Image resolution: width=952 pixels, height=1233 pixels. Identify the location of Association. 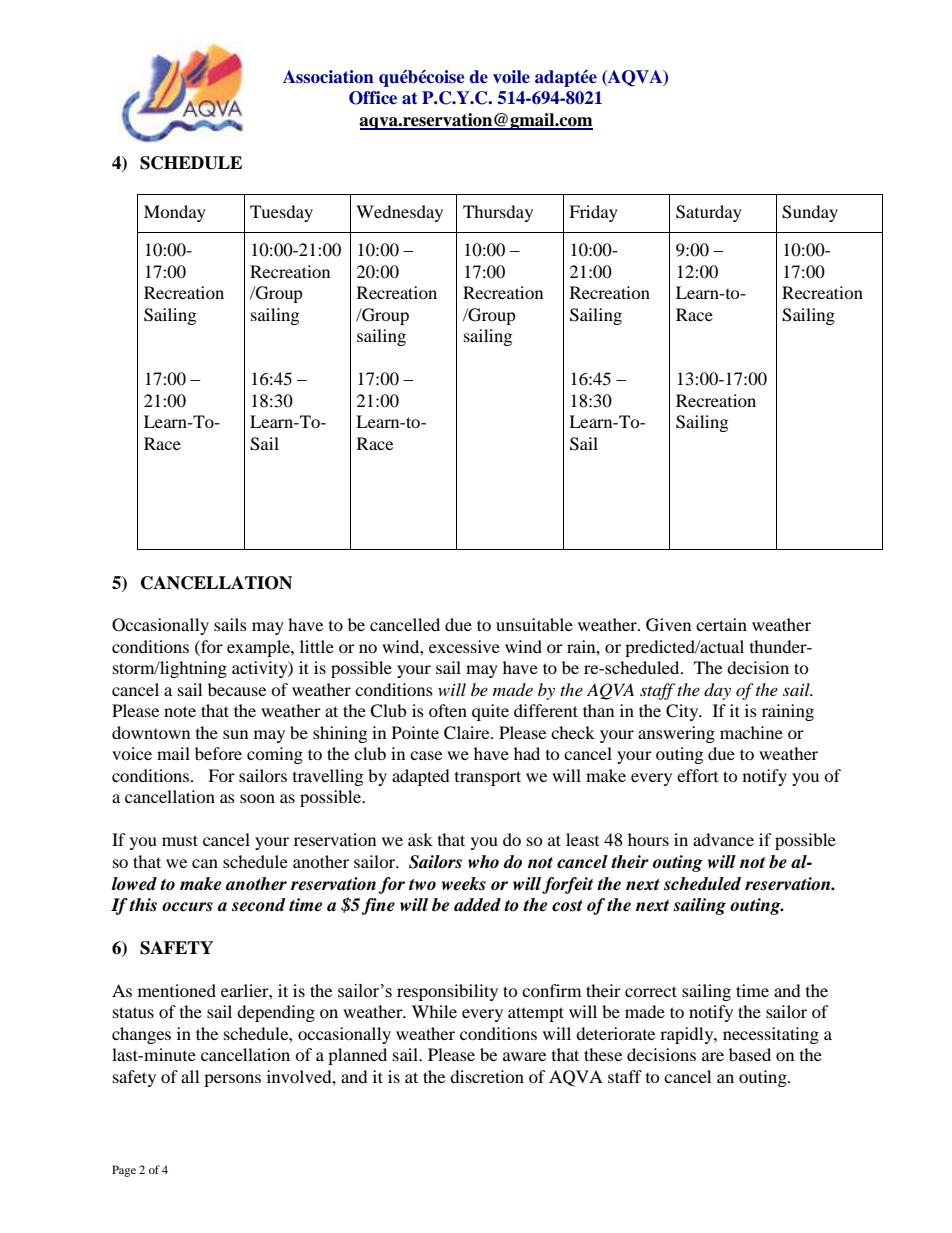
(328, 77).
